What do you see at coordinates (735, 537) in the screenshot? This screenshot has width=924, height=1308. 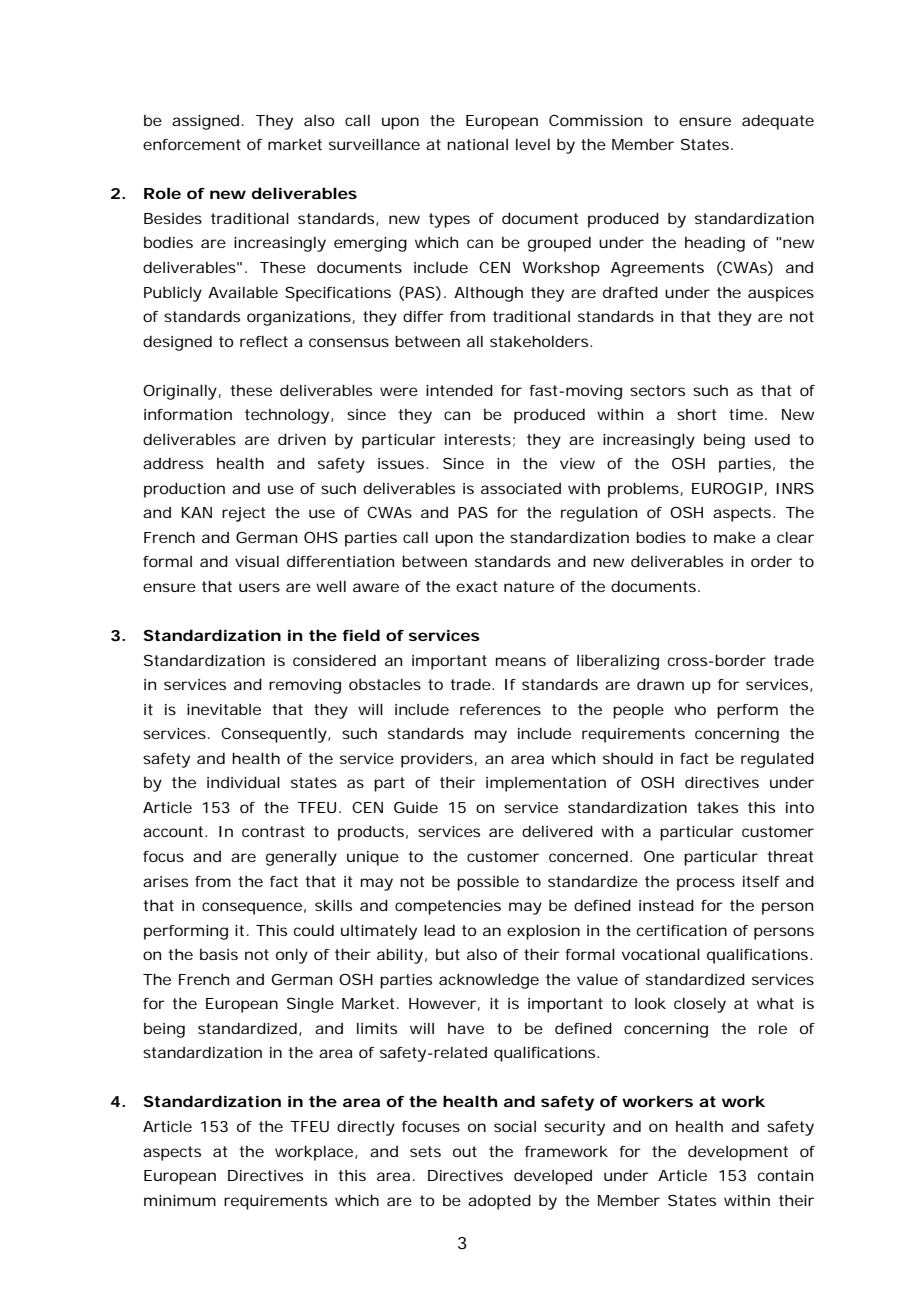 I see `make` at bounding box center [735, 537].
